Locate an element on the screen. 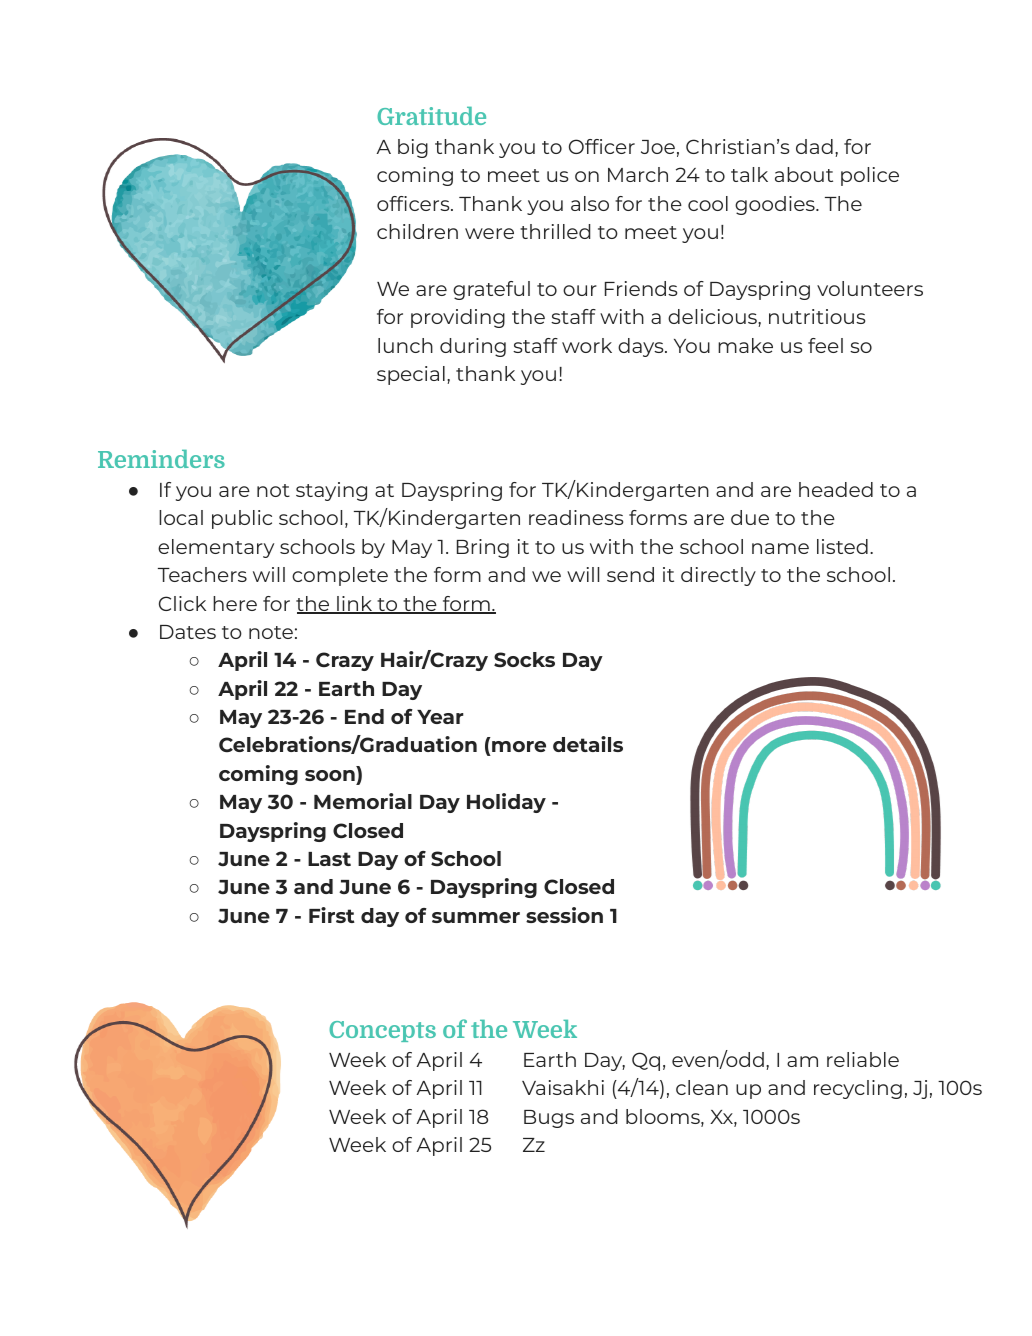  Socks is located at coordinates (524, 660).
